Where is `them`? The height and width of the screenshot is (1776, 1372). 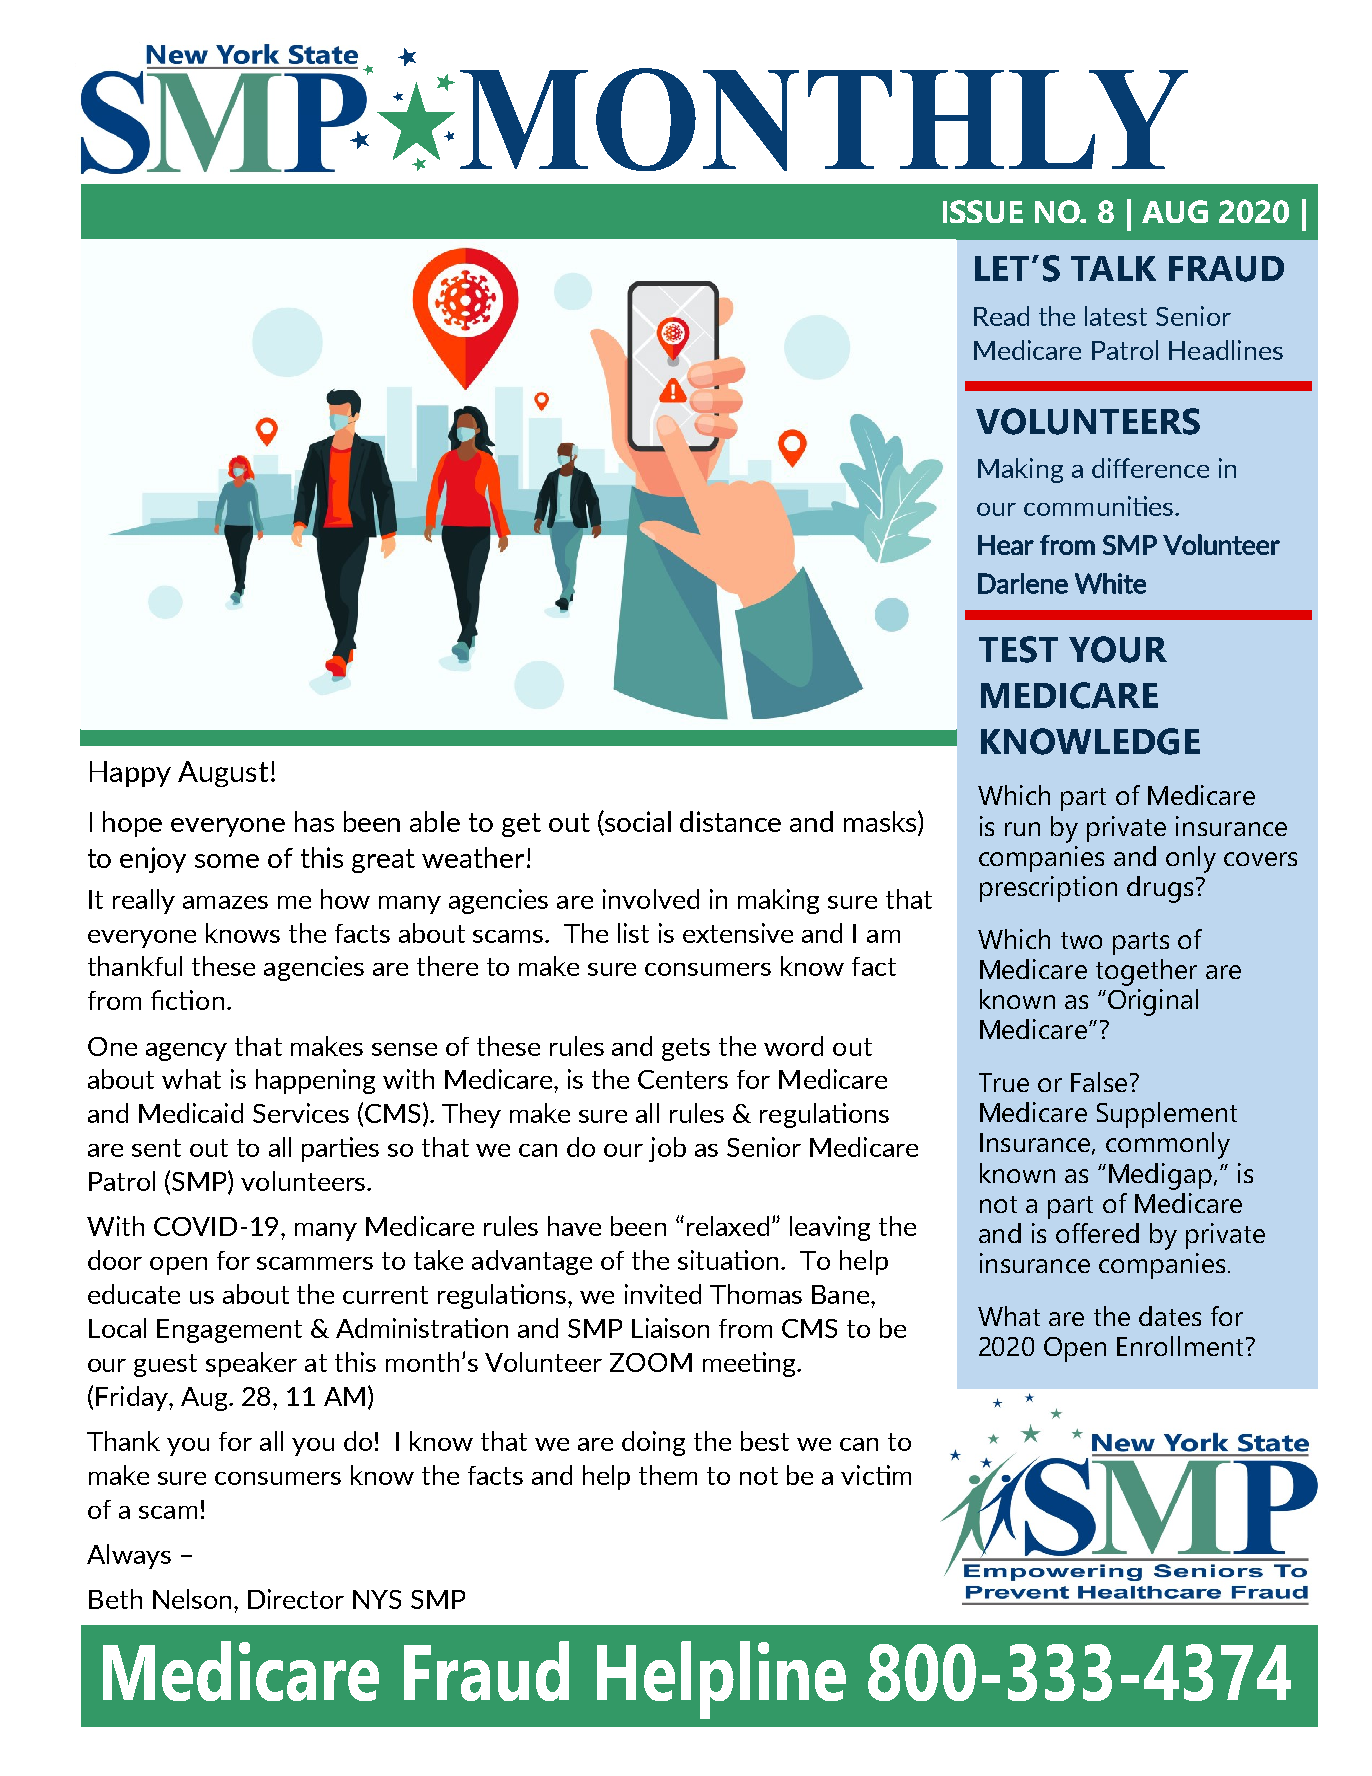 them is located at coordinates (668, 1475).
